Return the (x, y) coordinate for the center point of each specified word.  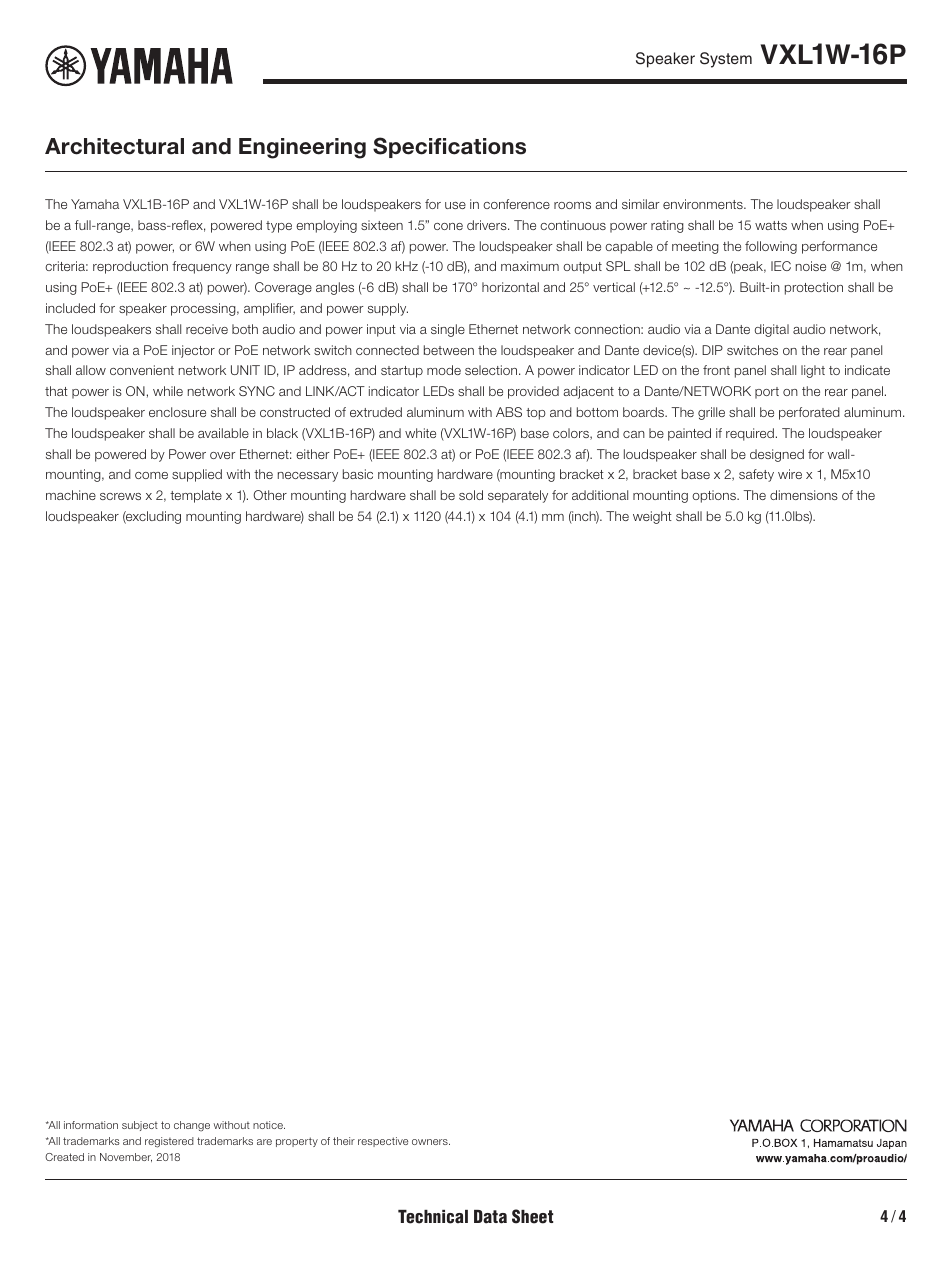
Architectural (114, 146)
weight (652, 517)
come (151, 475)
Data (490, 1217)
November (126, 1157)
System (726, 60)
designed (777, 455)
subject (140, 1126)
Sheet (532, 1216)
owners (431, 1142)
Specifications (449, 147)
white (420, 433)
